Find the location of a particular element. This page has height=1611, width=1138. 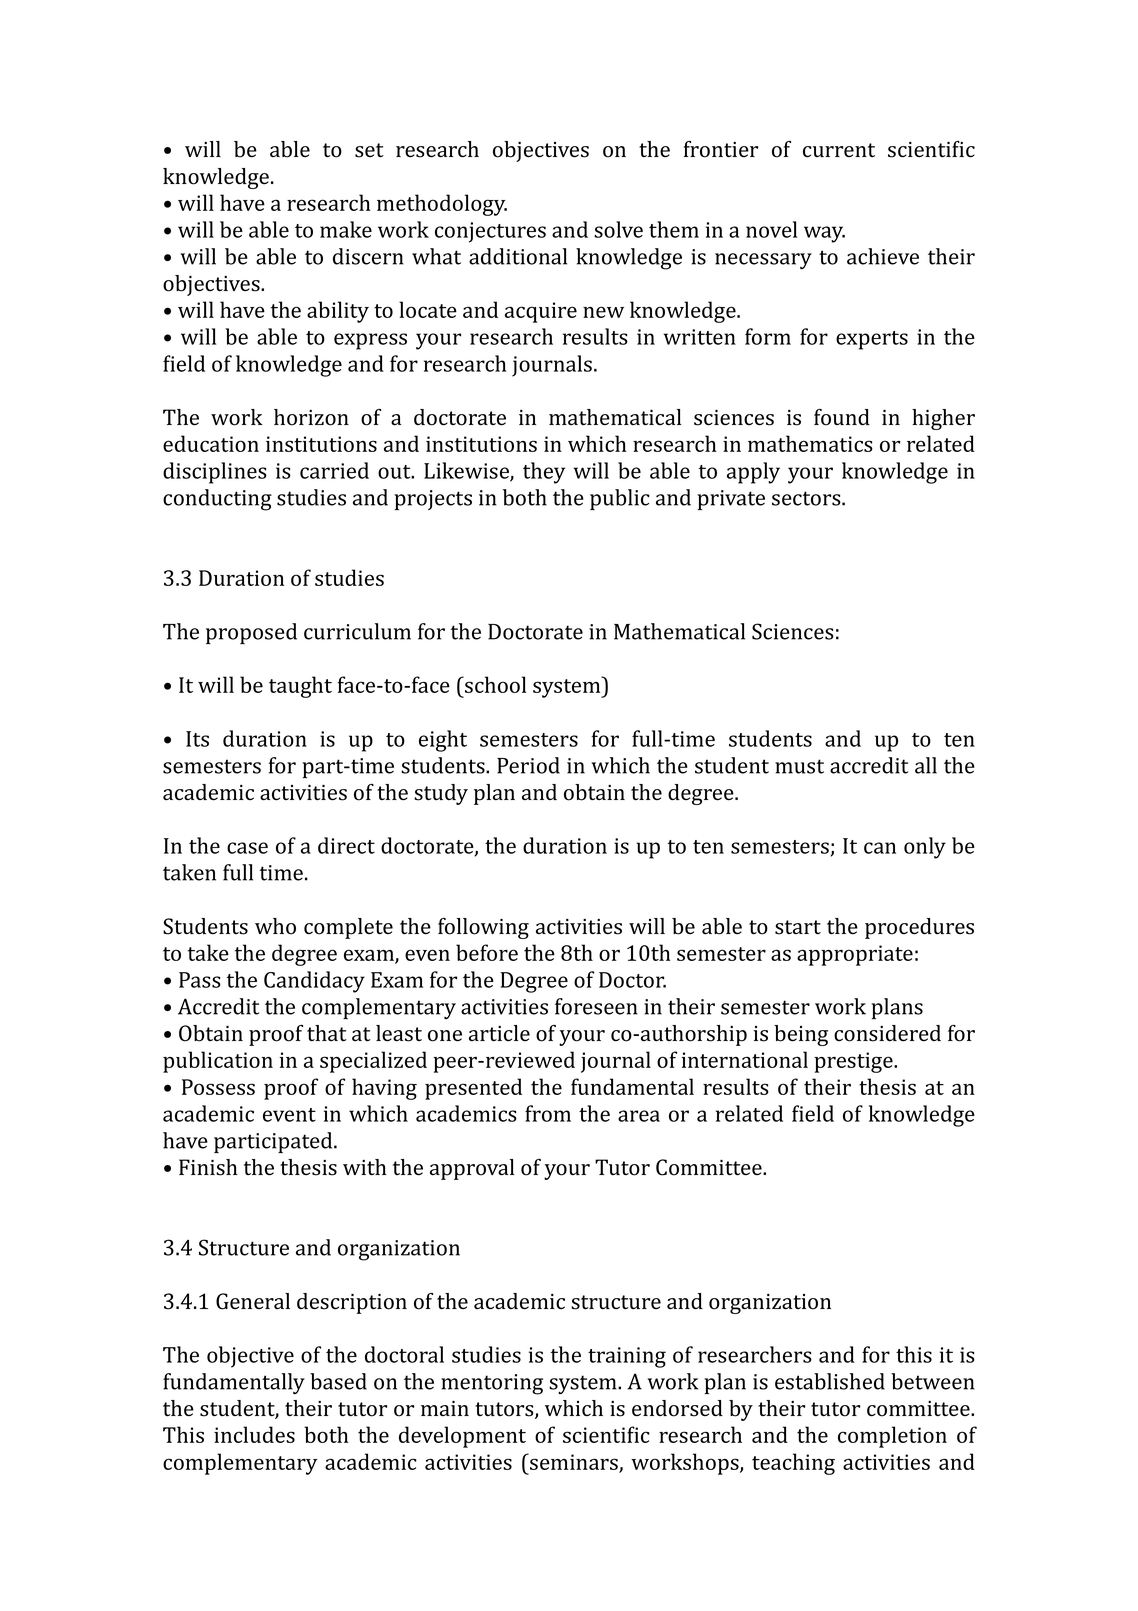

solve is located at coordinates (618, 229).
